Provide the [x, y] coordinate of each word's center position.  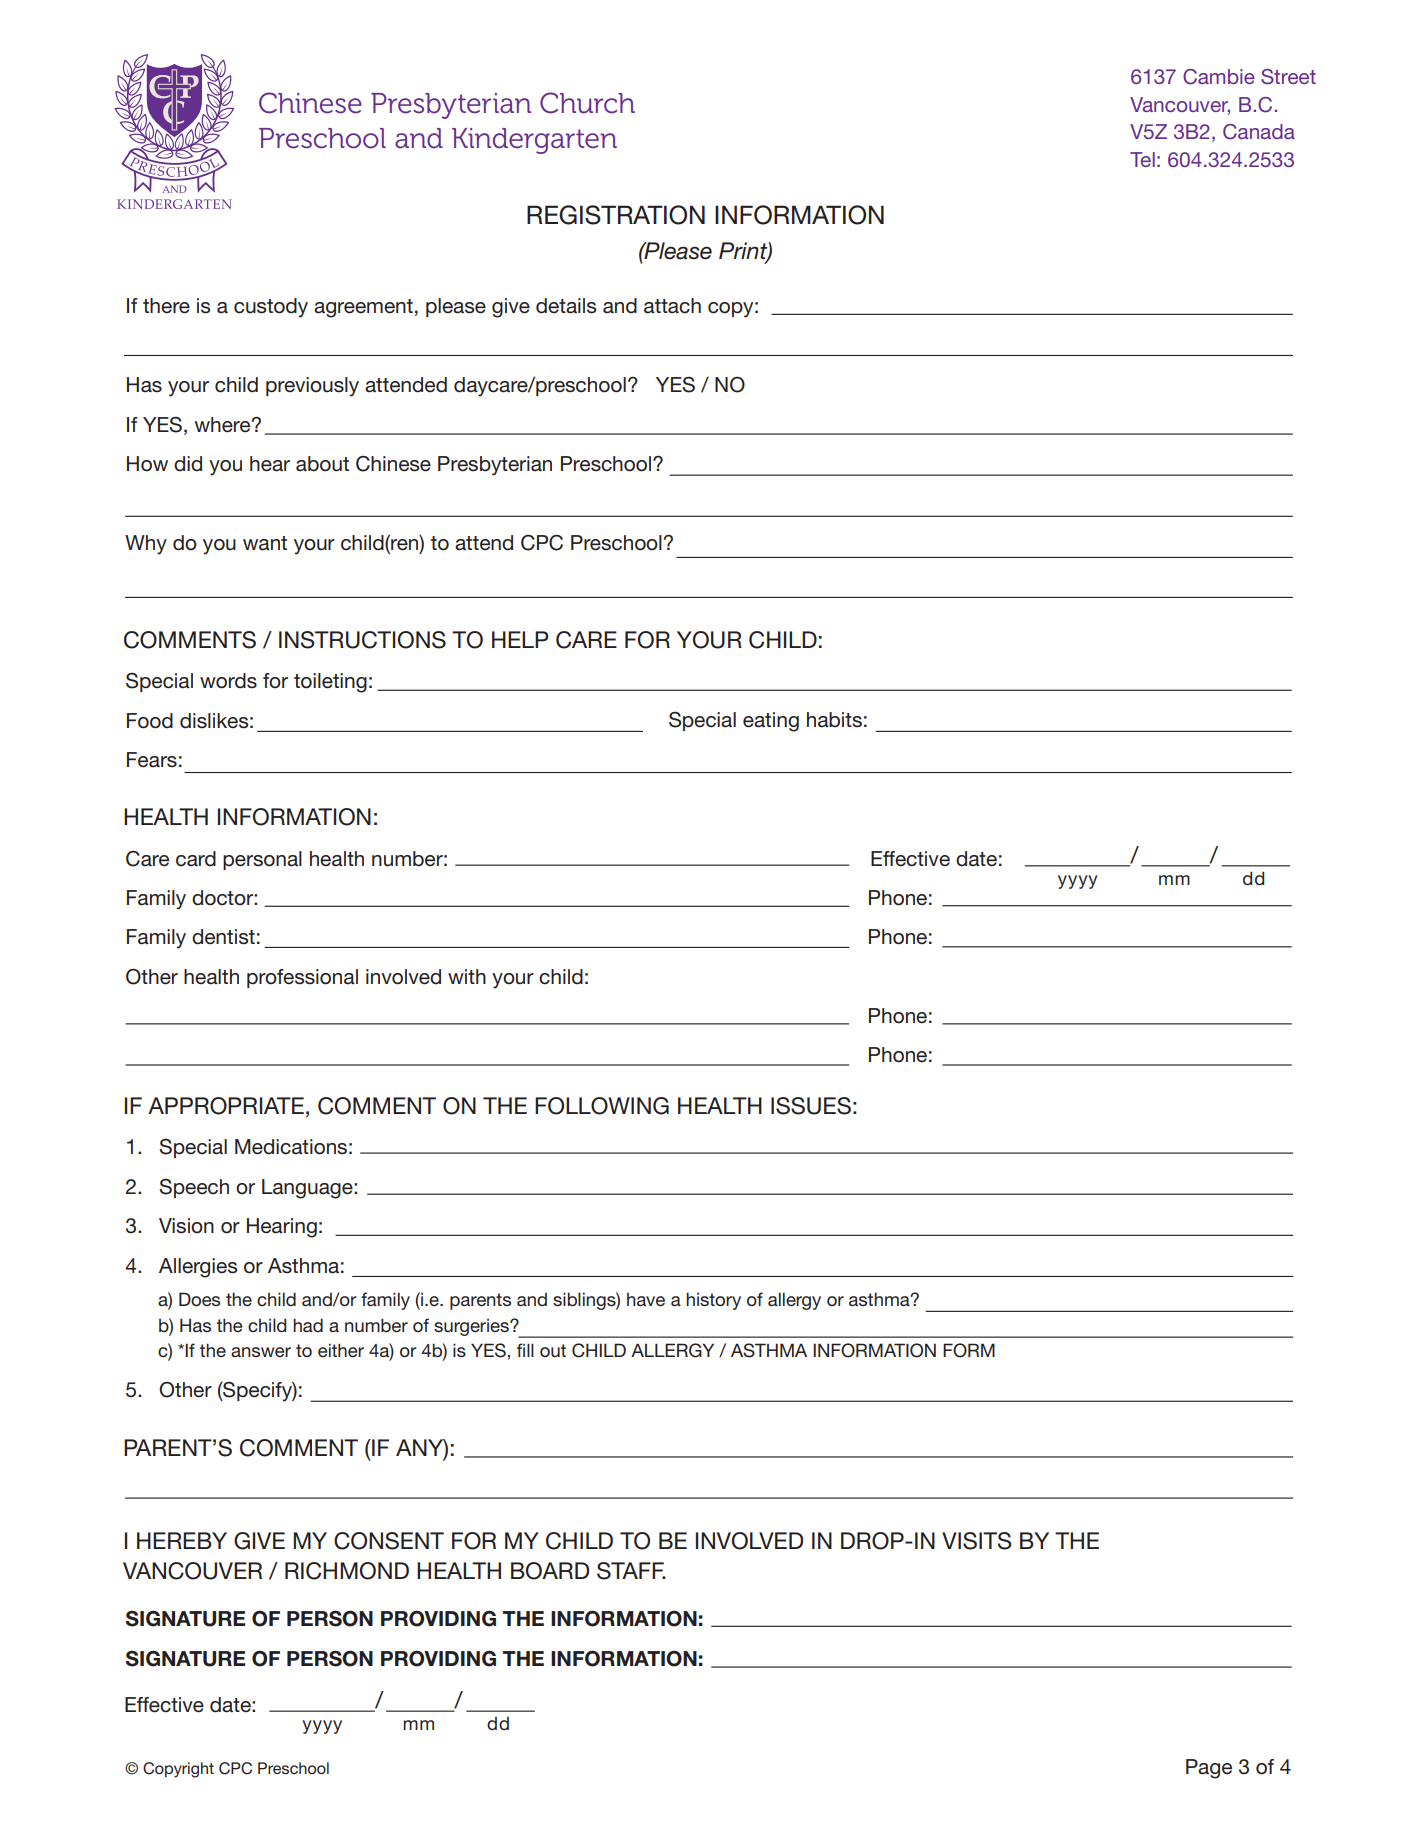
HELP [520, 639]
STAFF [631, 1571]
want [265, 543]
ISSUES [811, 1106]
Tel [1142, 159]
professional [302, 978]
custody [271, 308]
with [467, 976]
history [713, 1301]
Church [587, 103]
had [308, 1325]
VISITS [977, 1541]
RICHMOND [347, 1571]
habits [834, 720]
